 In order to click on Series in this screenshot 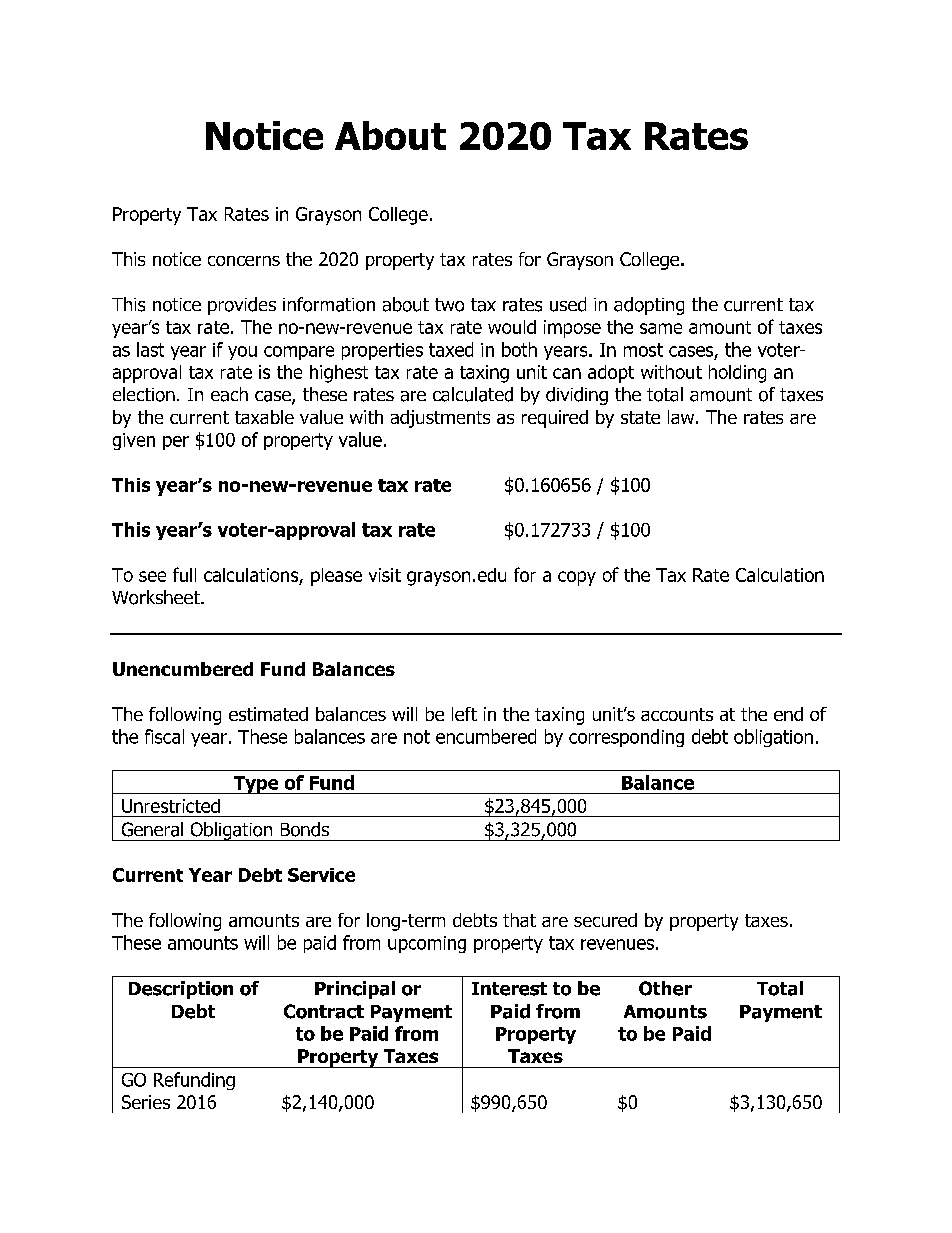, I will do `click(146, 1102)`.
